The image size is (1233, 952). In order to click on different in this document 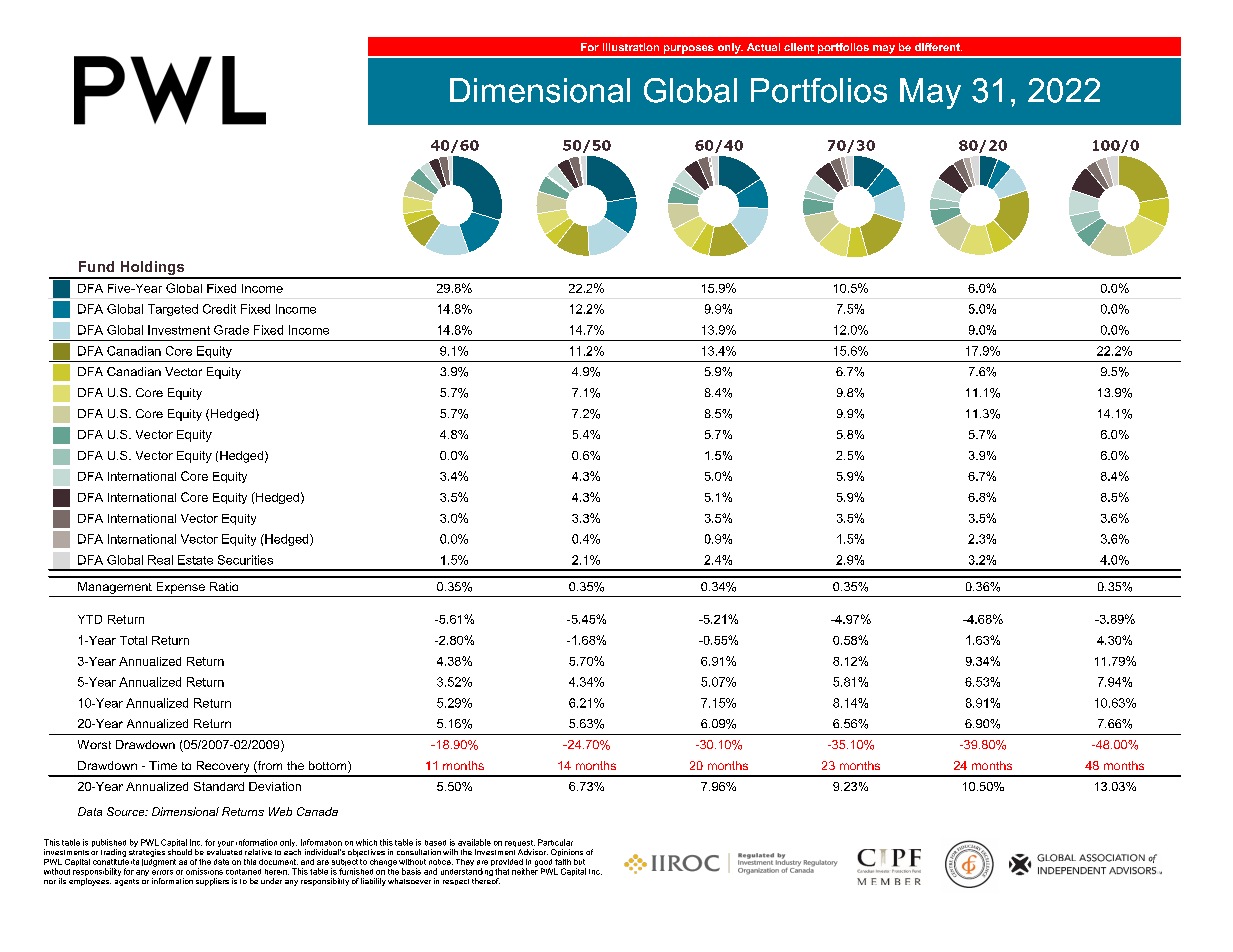, I will do `click(938, 47)`.
